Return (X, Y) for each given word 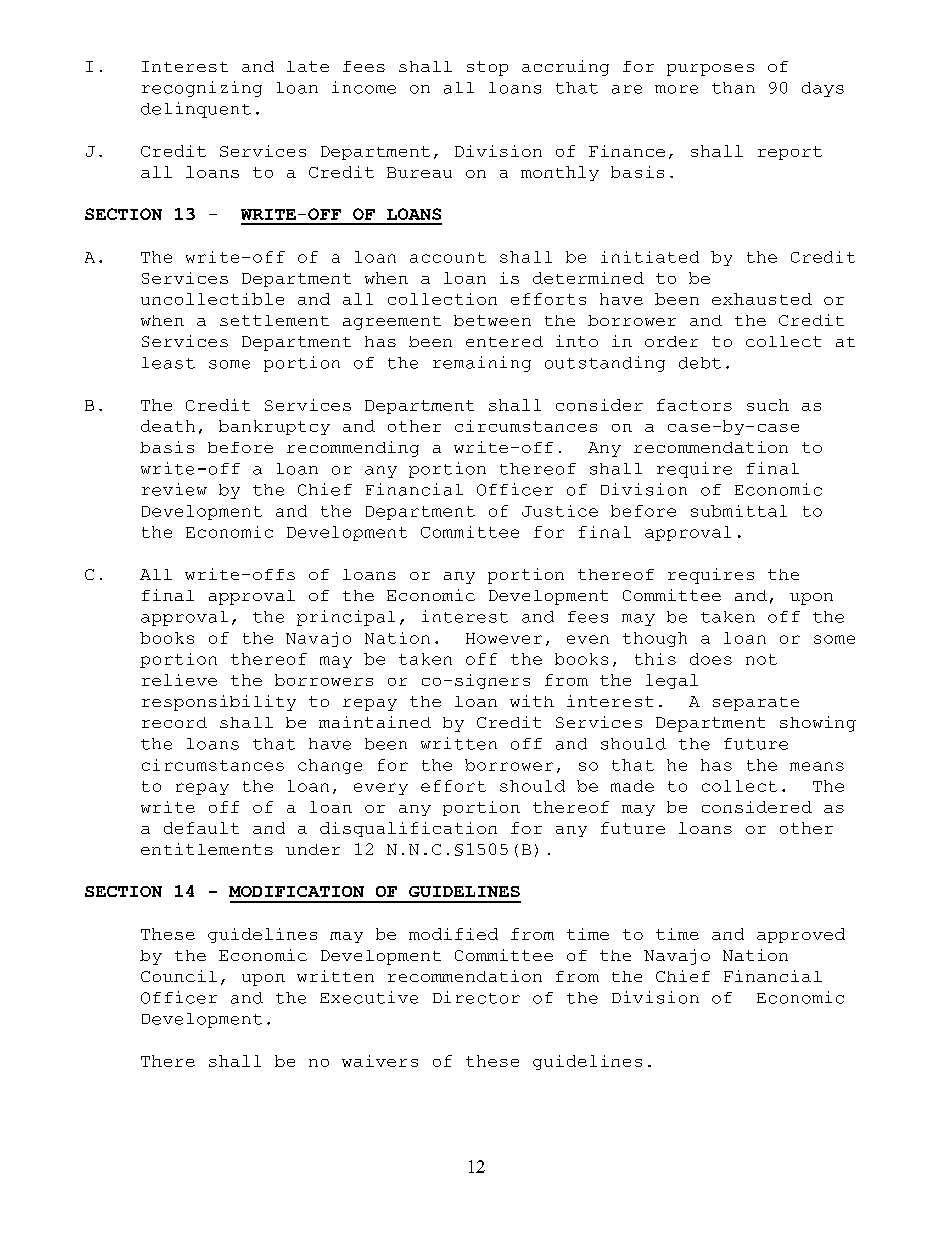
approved (801, 935)
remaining (482, 364)
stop (487, 68)
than (733, 88)
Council (179, 976)
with (532, 701)
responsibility (219, 703)
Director (476, 997)
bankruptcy (274, 427)
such (768, 405)
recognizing (202, 89)
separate (756, 704)
